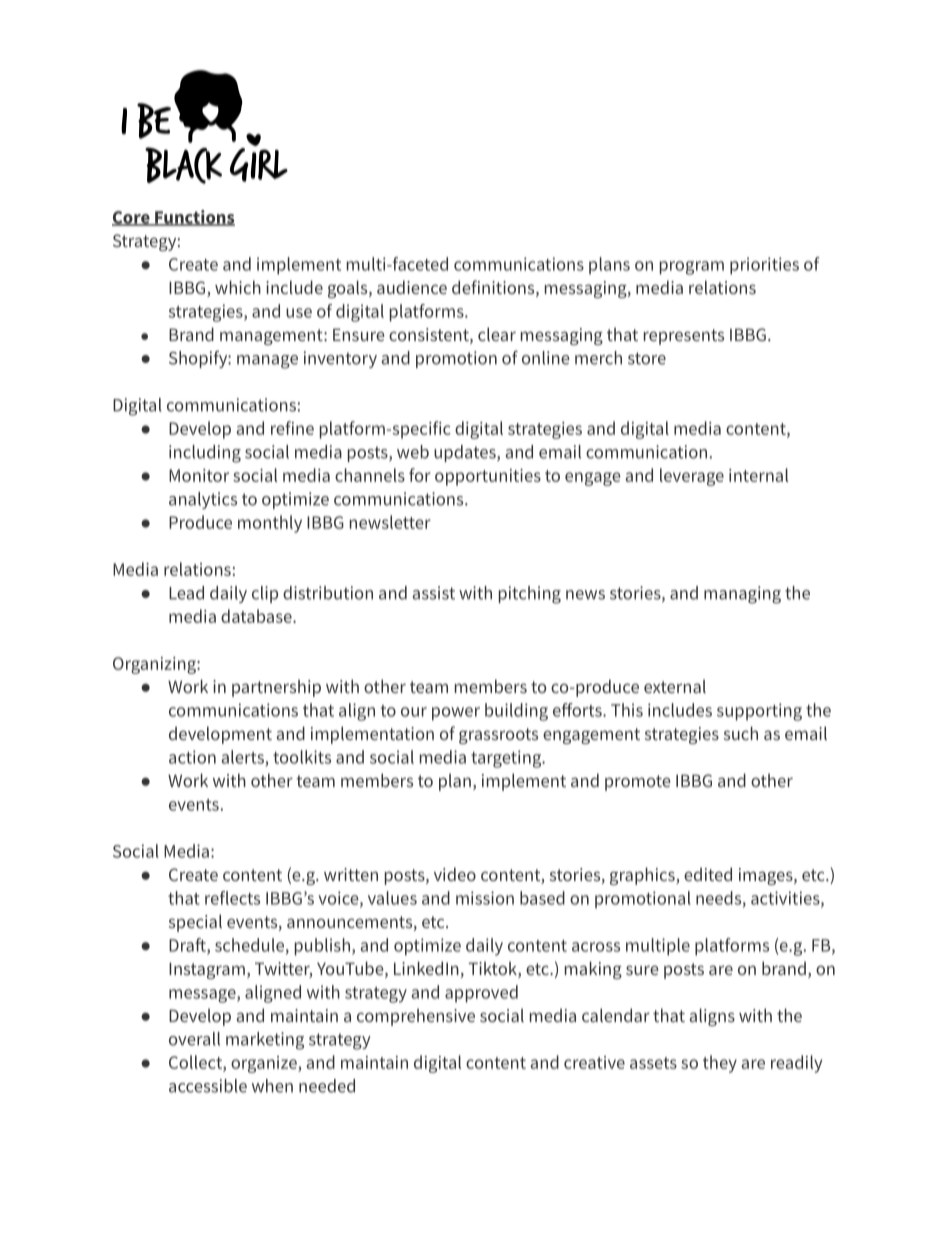  I want to click on action, so click(192, 757).
